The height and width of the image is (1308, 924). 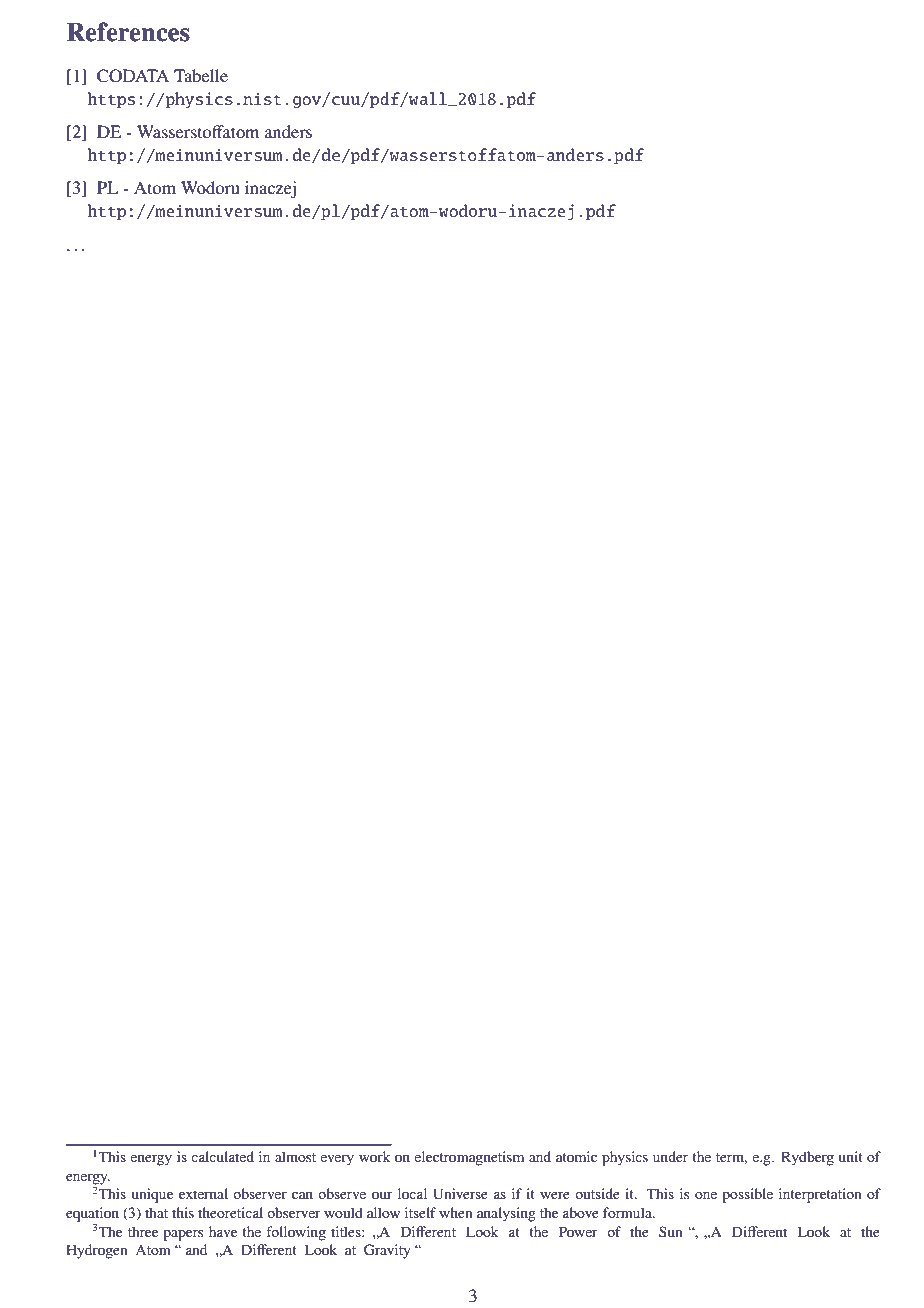 What do you see at coordinates (183, 1235) in the image?
I see `papers` at bounding box center [183, 1235].
